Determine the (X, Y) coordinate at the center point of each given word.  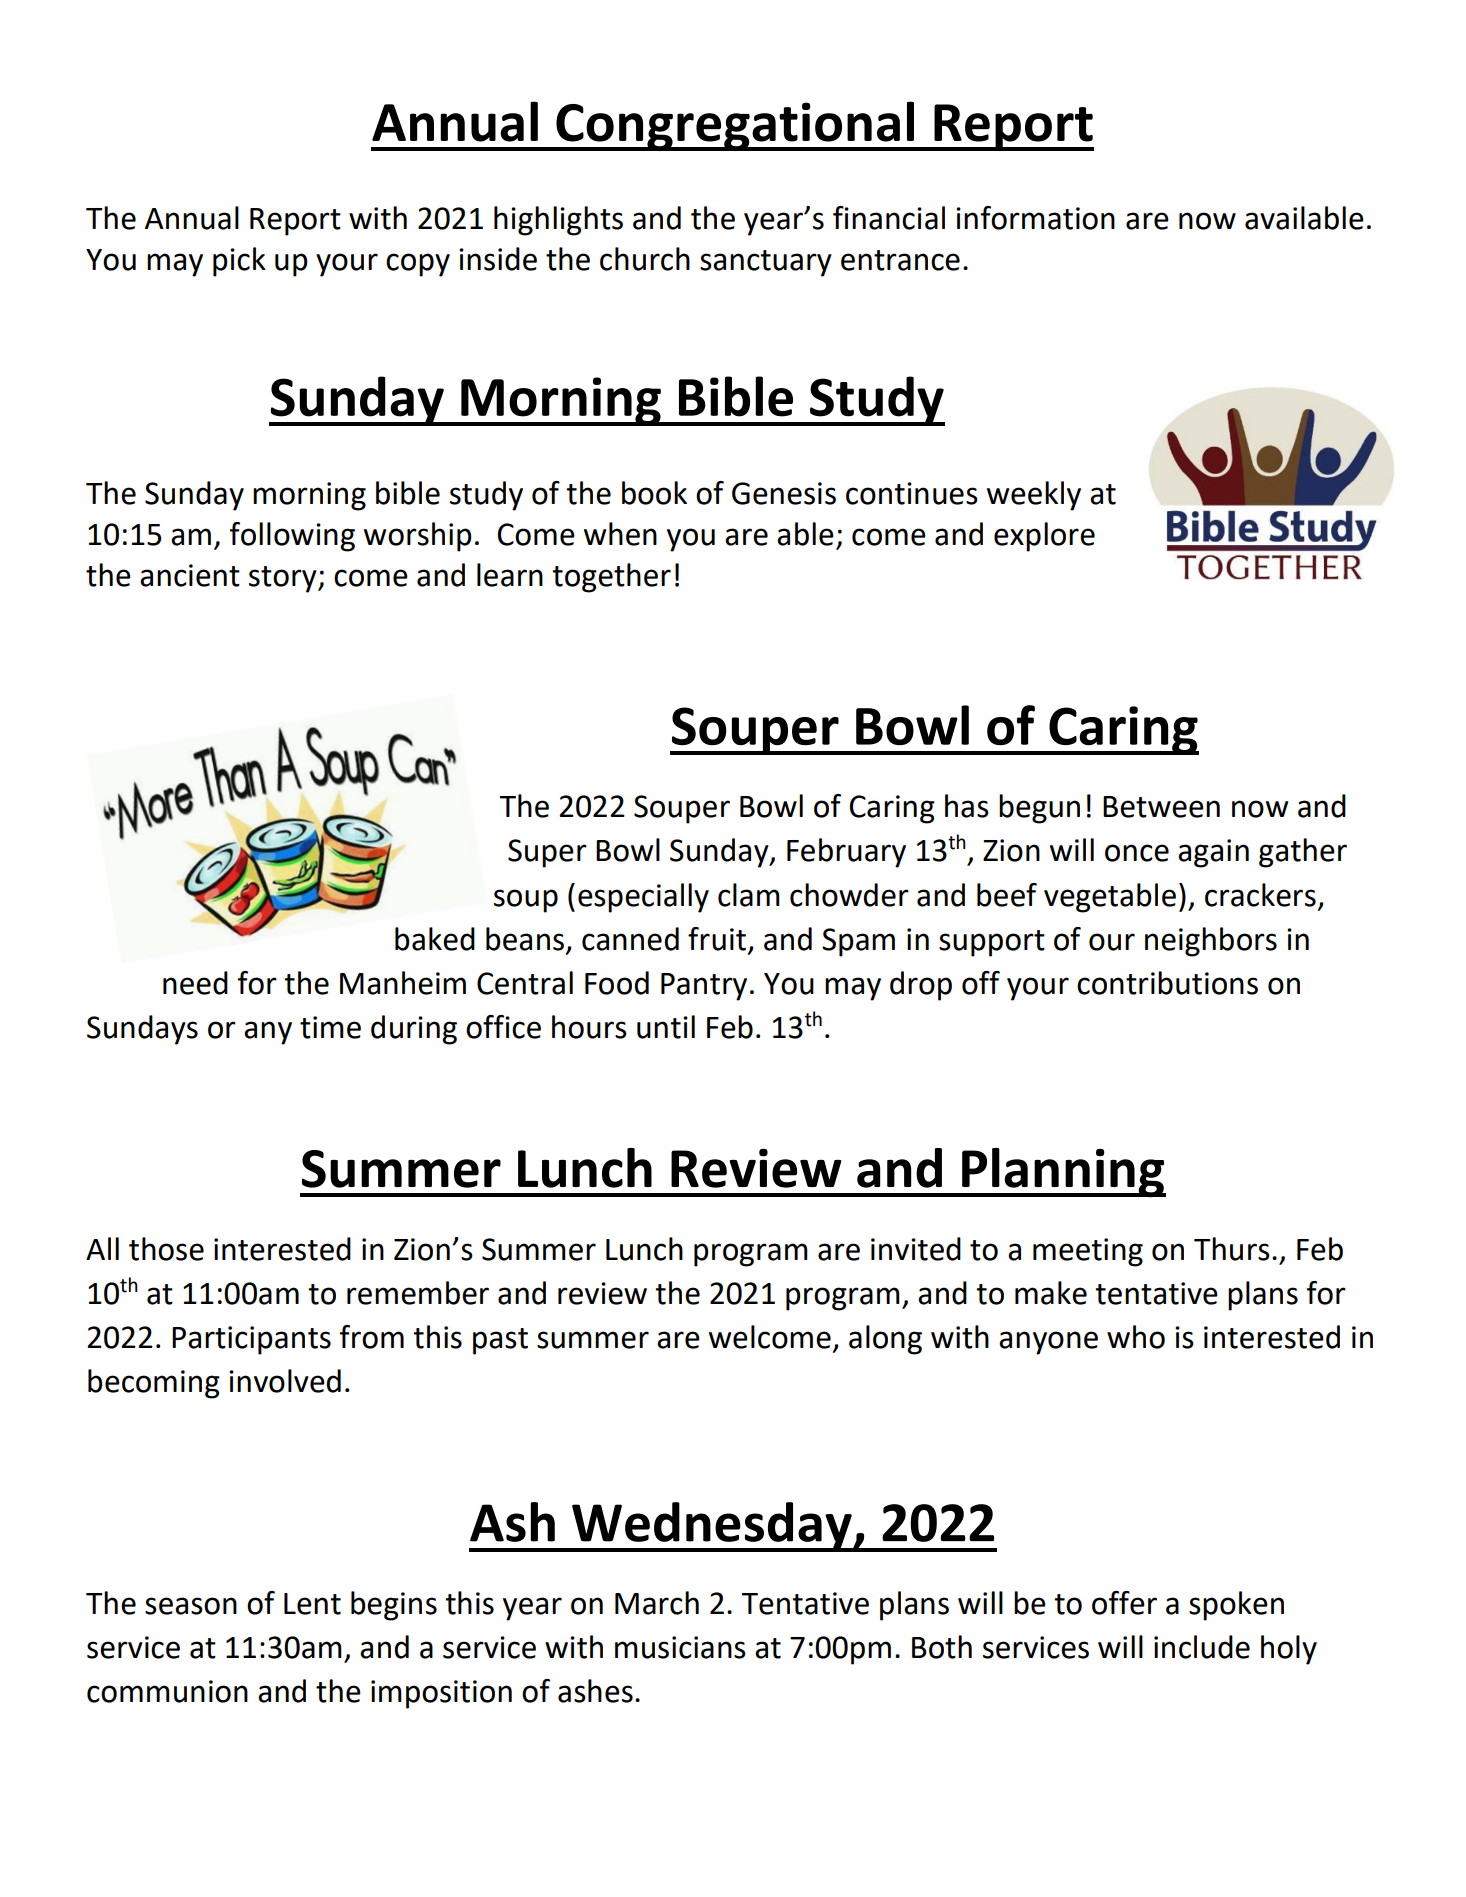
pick (239, 262)
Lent (312, 1604)
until (666, 1027)
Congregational (735, 126)
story (284, 579)
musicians (680, 1647)
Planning (1063, 1172)
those (166, 1249)
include (1202, 1647)
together (611, 578)
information (1035, 218)
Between (1161, 807)
